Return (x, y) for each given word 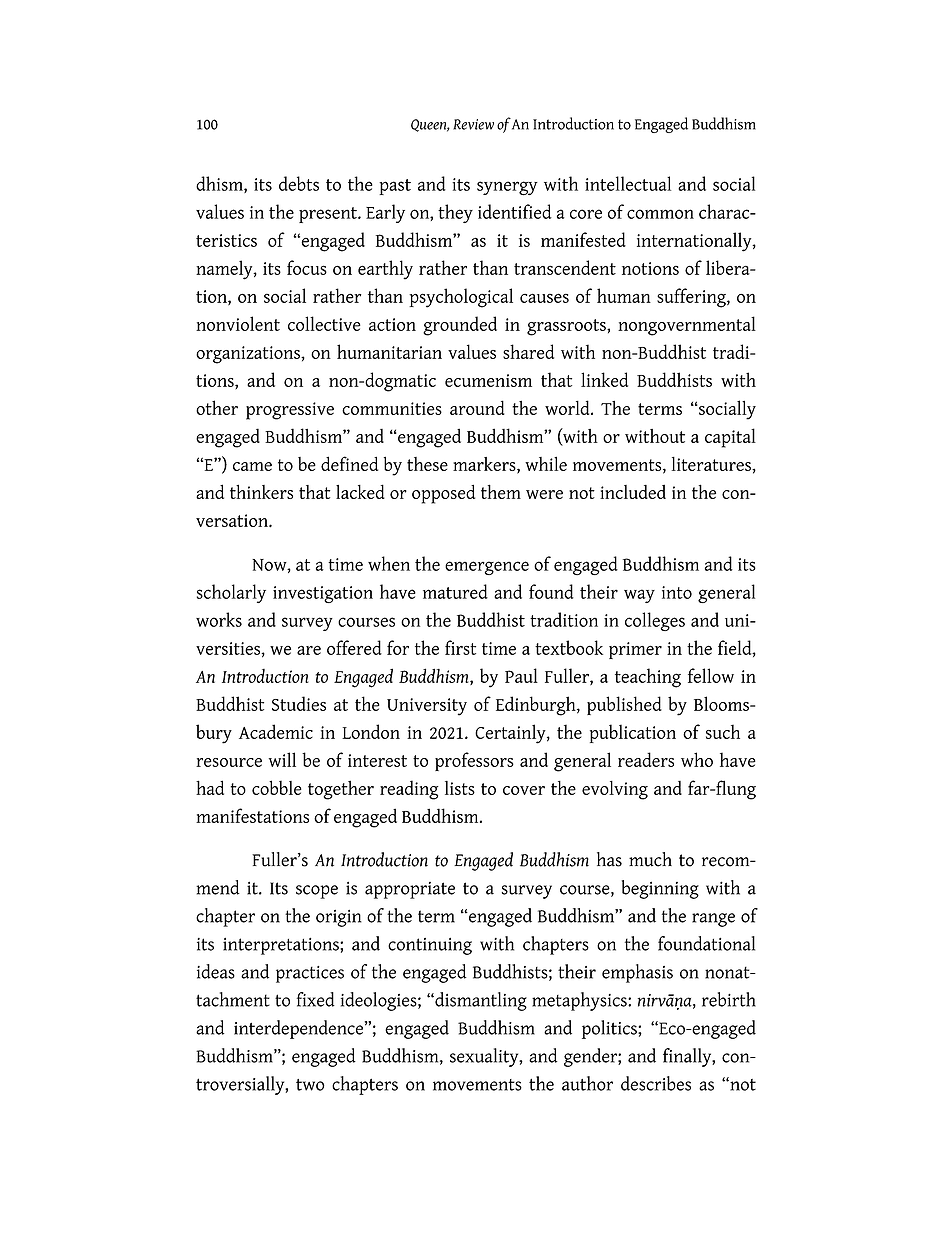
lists (460, 788)
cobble (277, 787)
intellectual (628, 183)
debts (299, 183)
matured (455, 591)
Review (473, 124)
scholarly (231, 593)
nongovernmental (687, 326)
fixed (316, 999)
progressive (290, 411)
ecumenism (488, 380)
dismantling (480, 1001)
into (677, 592)
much (650, 859)
